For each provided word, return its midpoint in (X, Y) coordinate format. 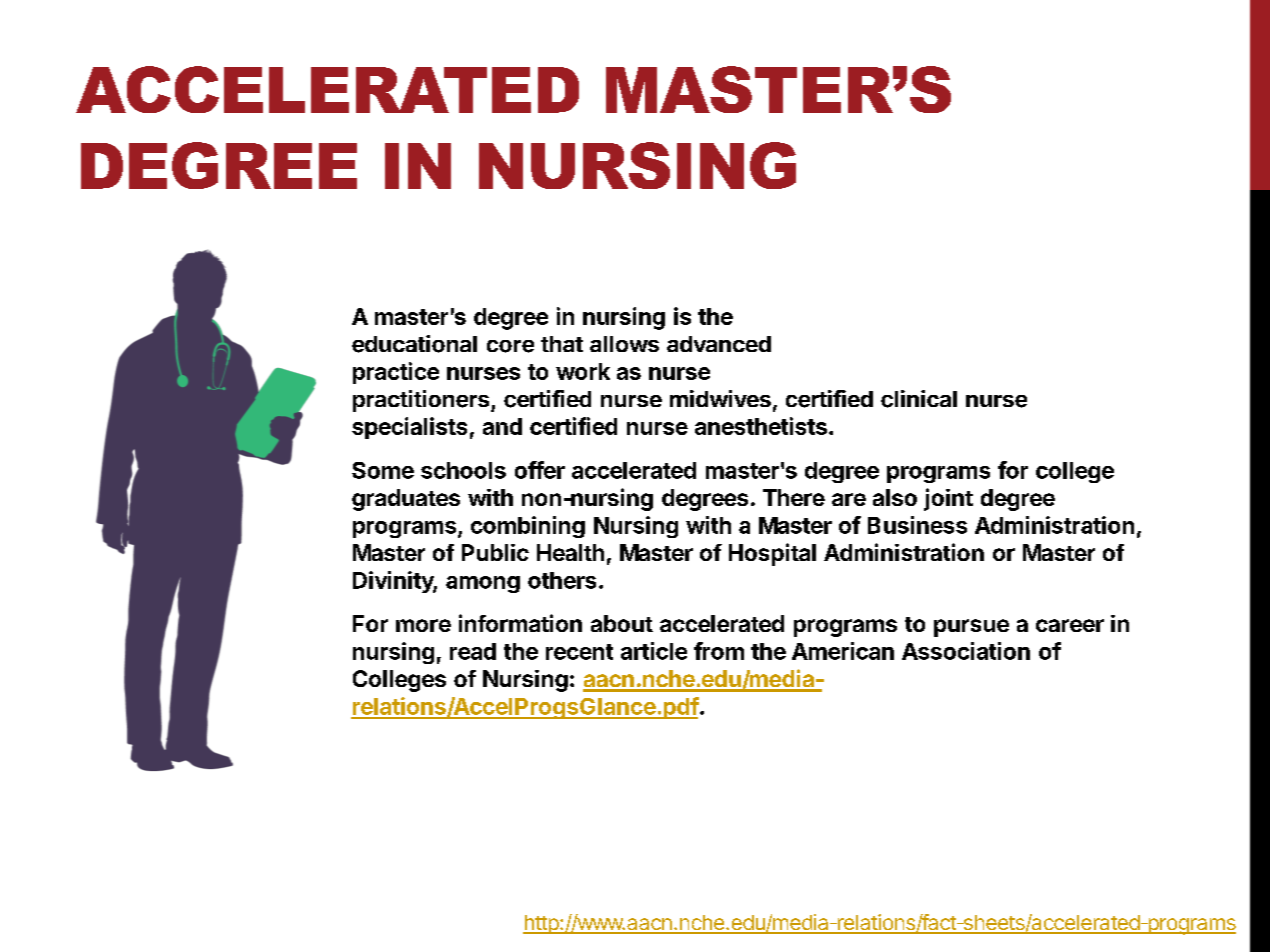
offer (540, 470)
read (473, 651)
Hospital (772, 554)
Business (917, 525)
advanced (719, 344)
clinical (919, 399)
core (510, 346)
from (719, 651)
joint (948, 499)
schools (463, 470)
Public (495, 552)
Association (966, 651)
